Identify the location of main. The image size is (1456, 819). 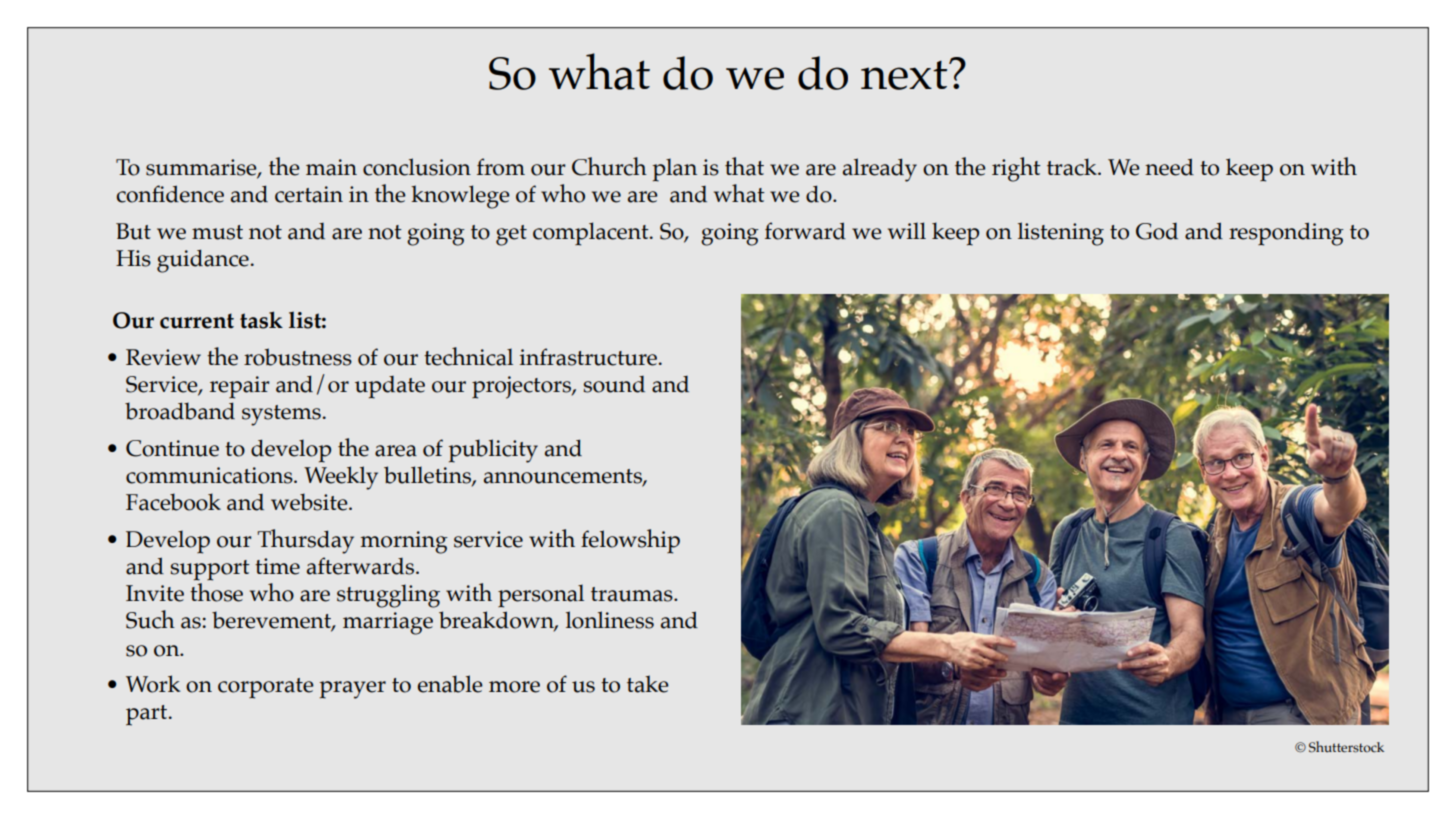
(331, 167).
